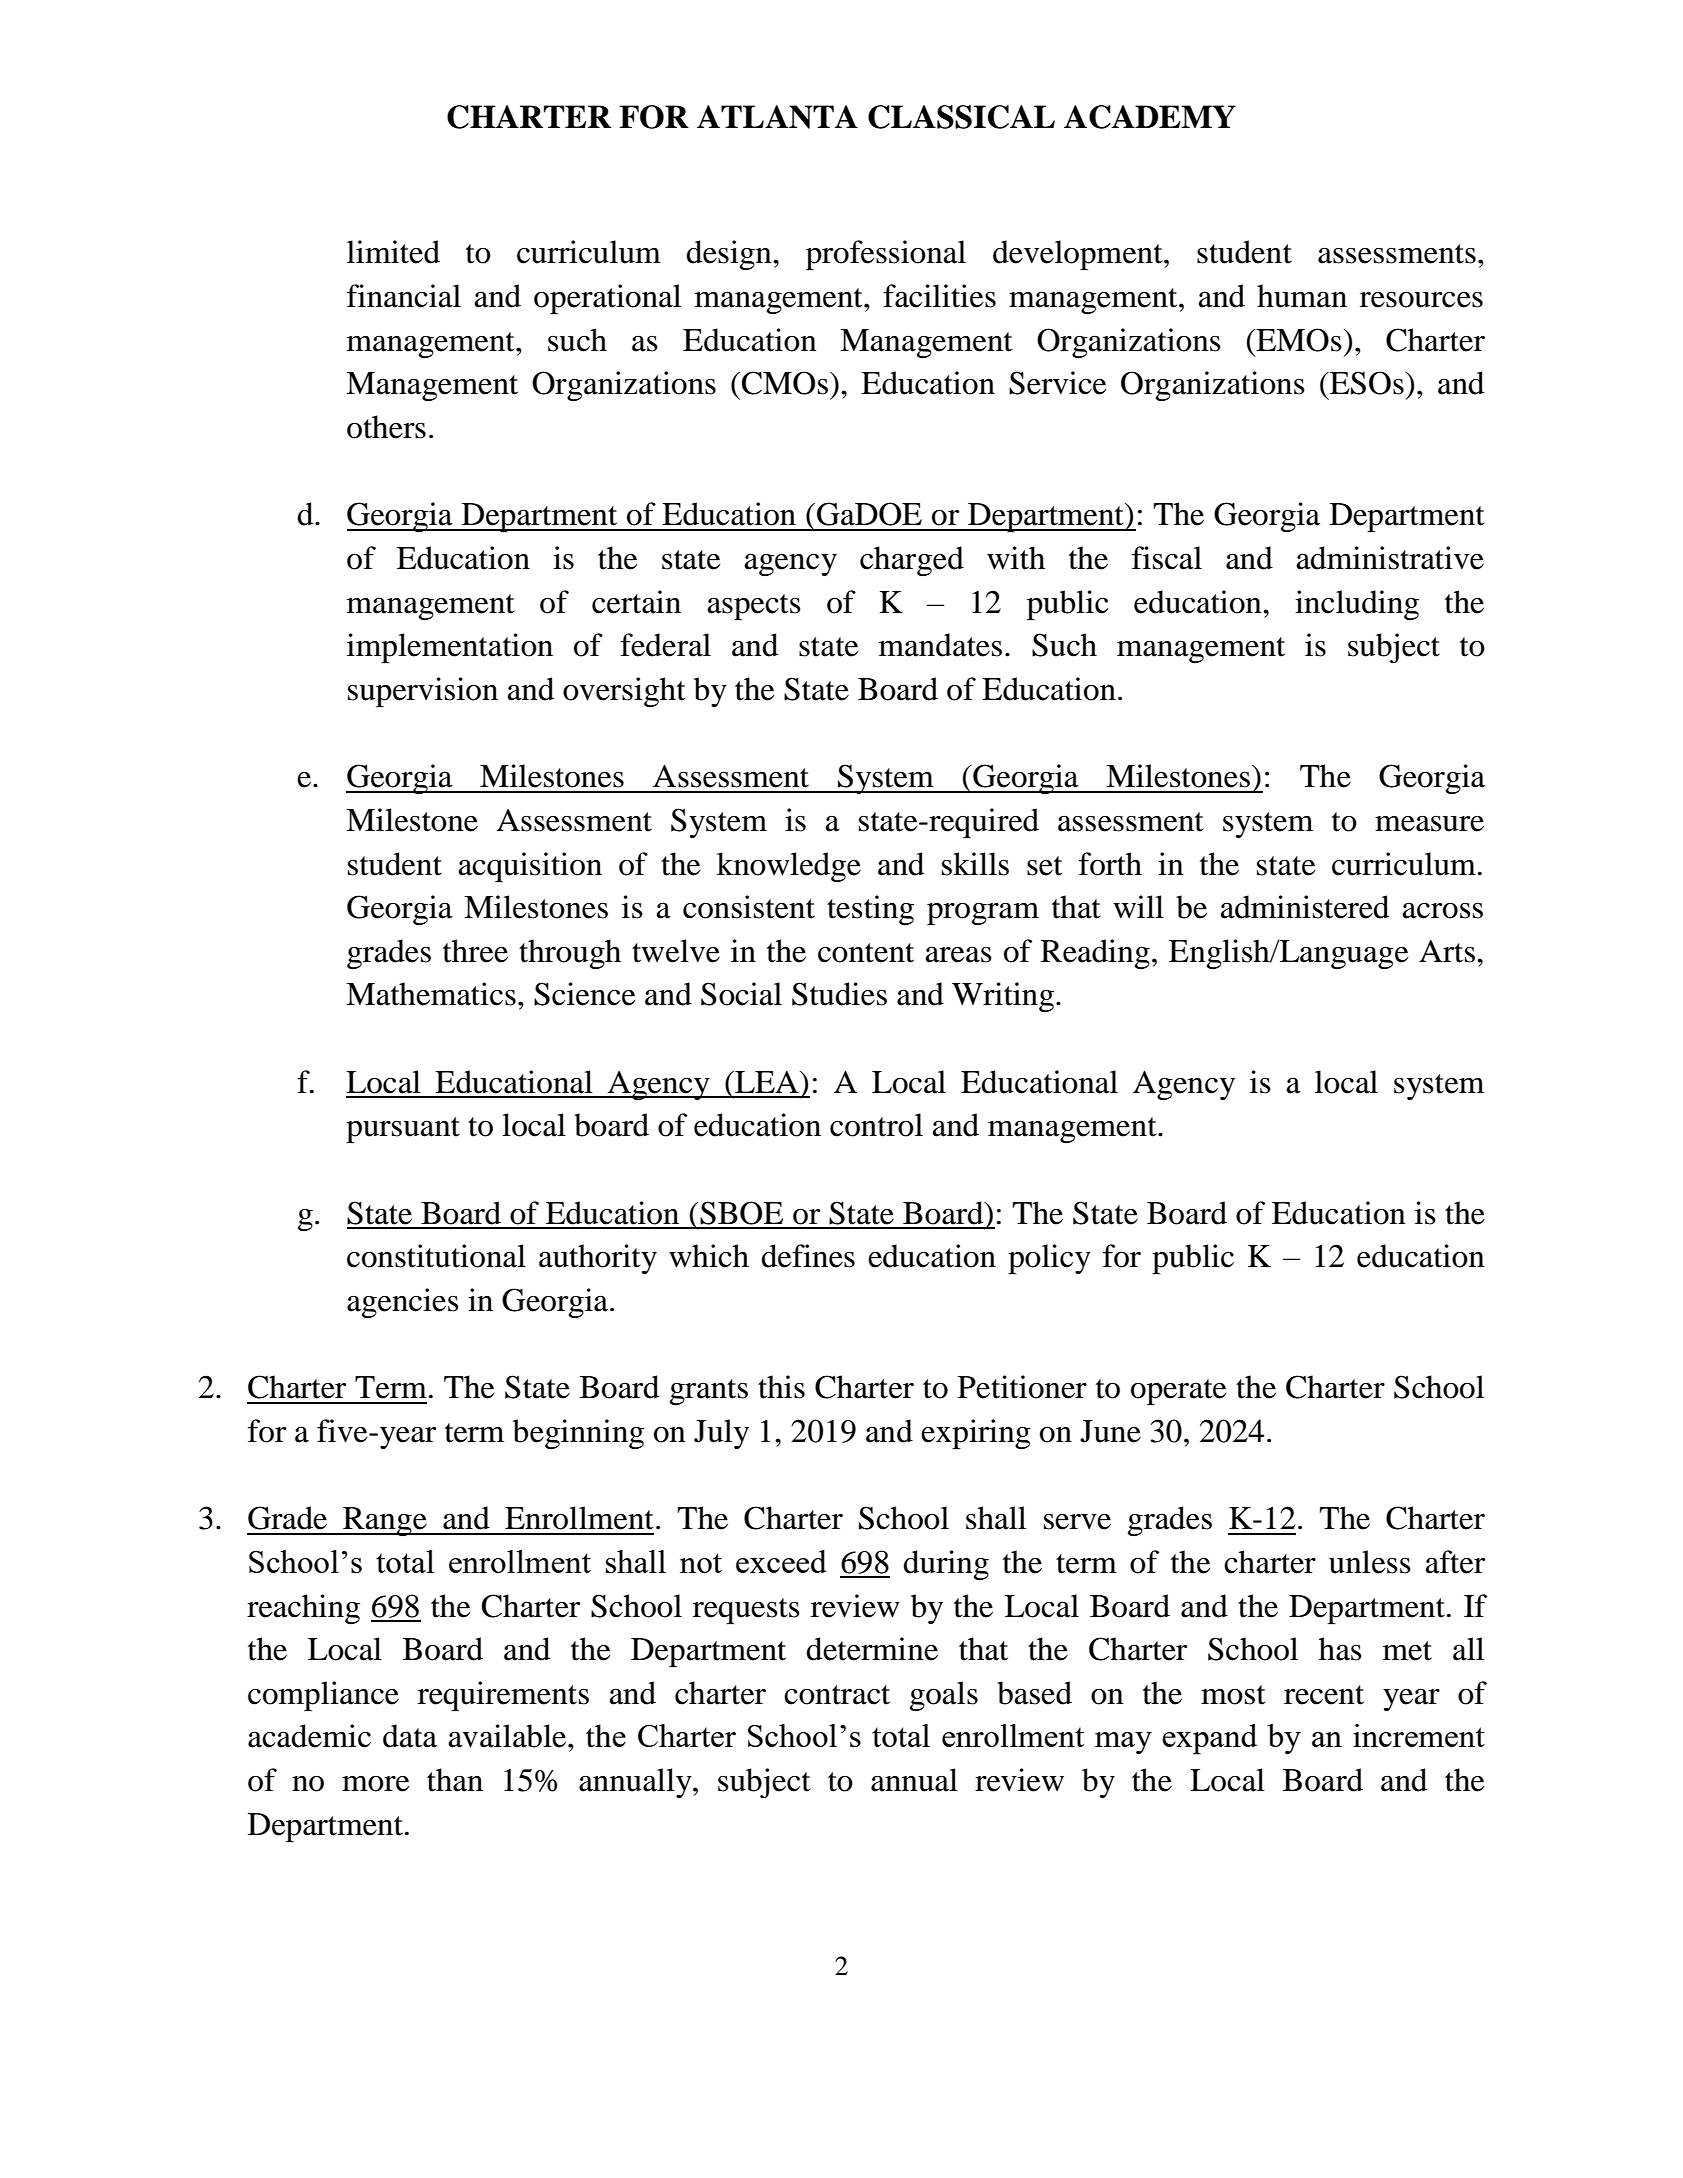  I want to click on data, so click(410, 1736).
